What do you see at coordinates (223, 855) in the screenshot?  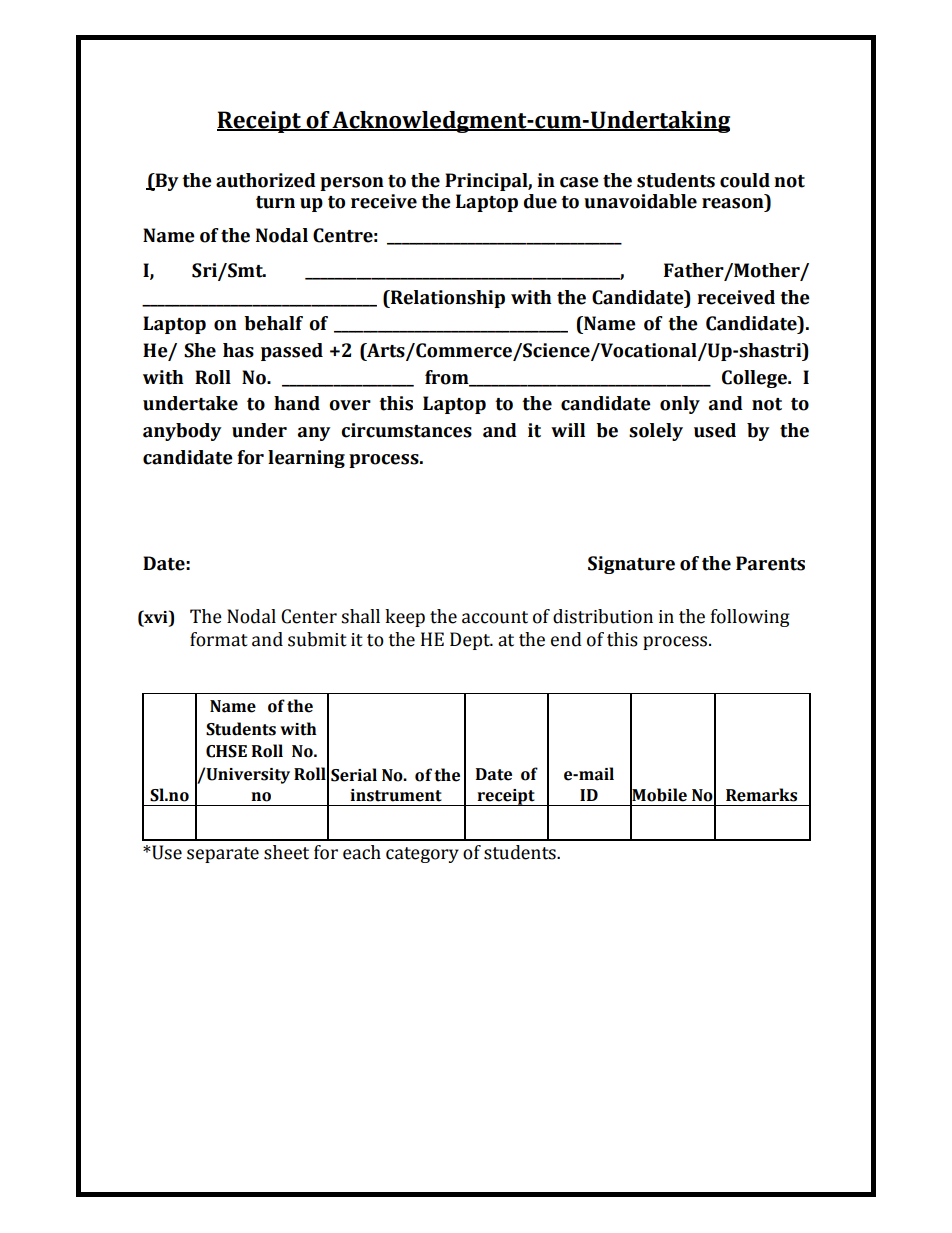 I see `separate` at bounding box center [223, 855].
